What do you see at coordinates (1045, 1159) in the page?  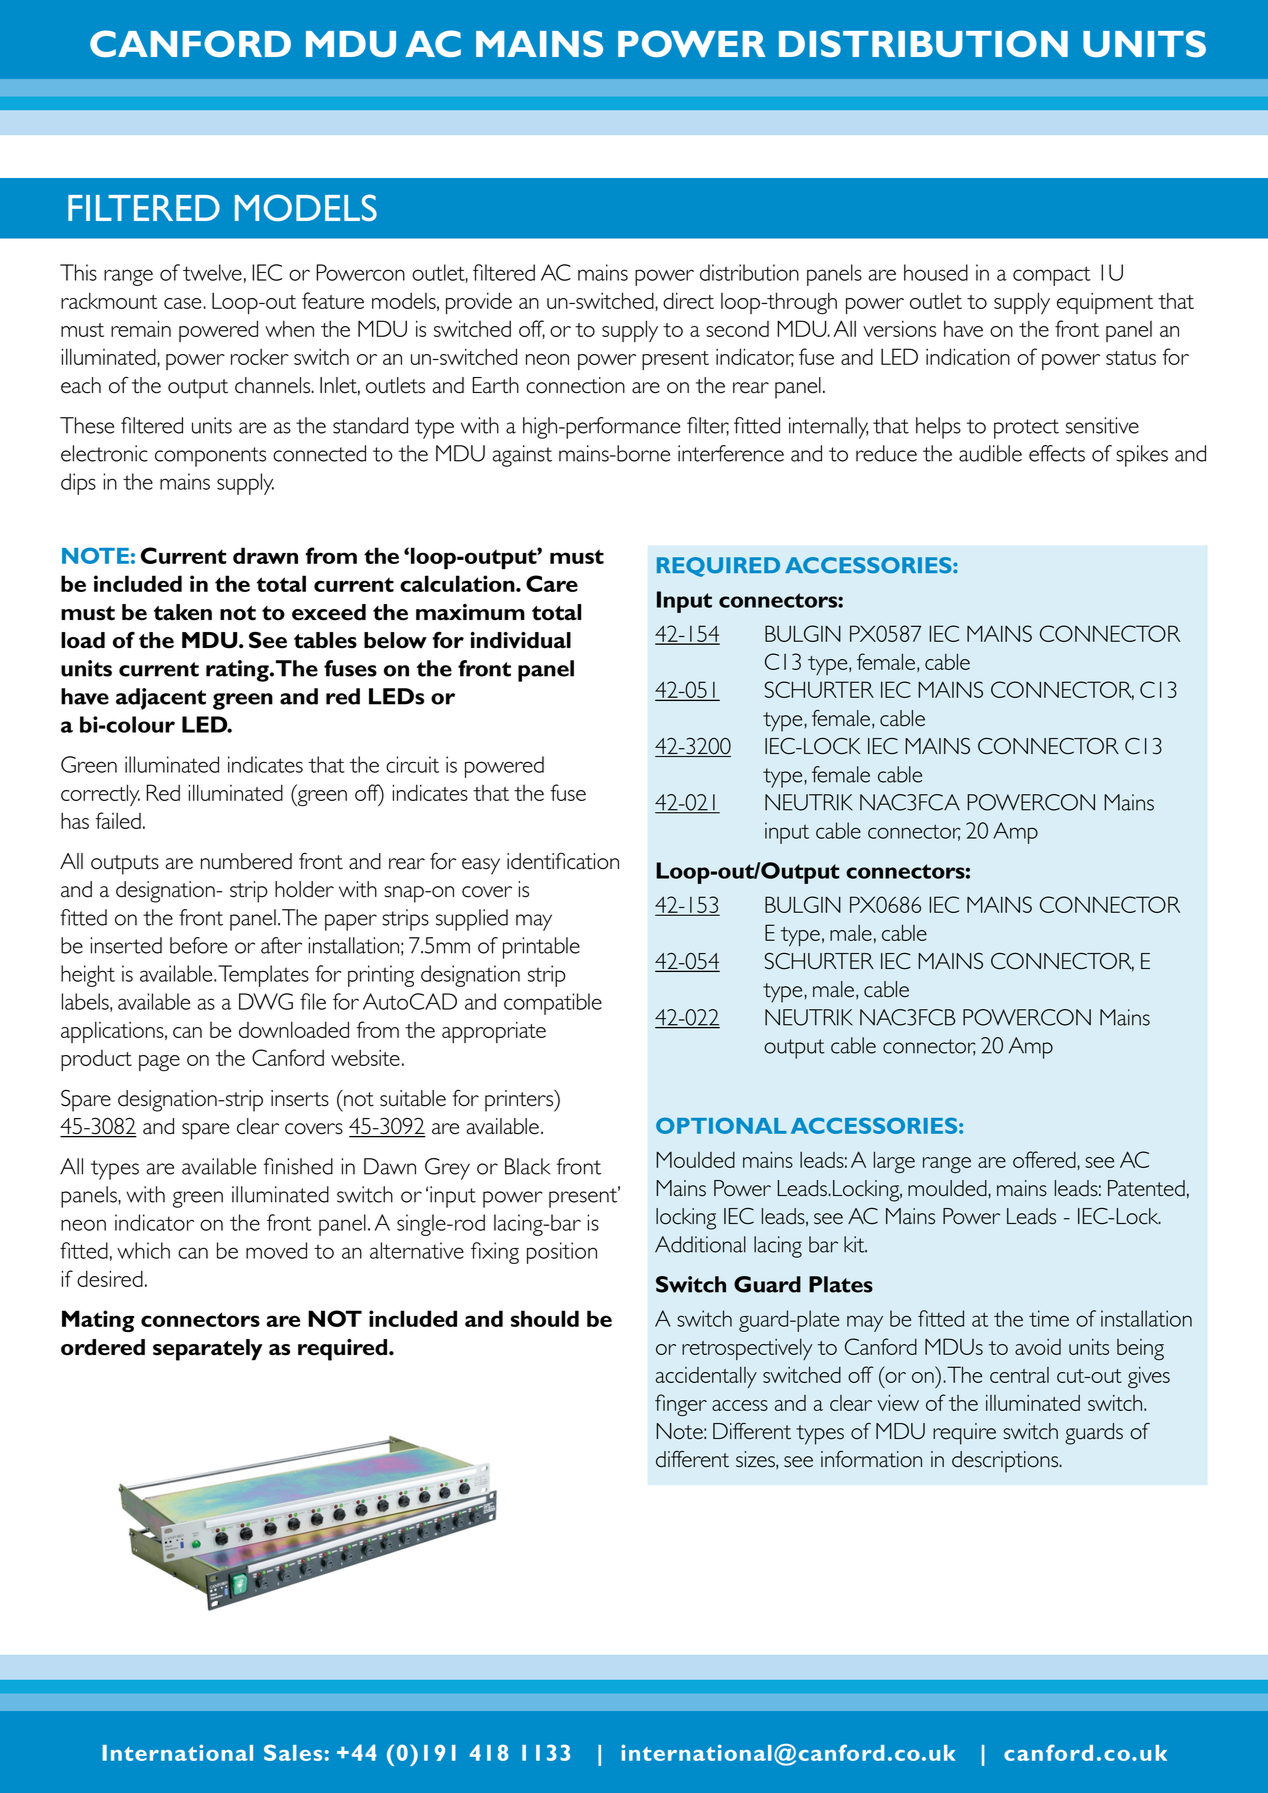 I see `offered` at bounding box center [1045, 1159].
